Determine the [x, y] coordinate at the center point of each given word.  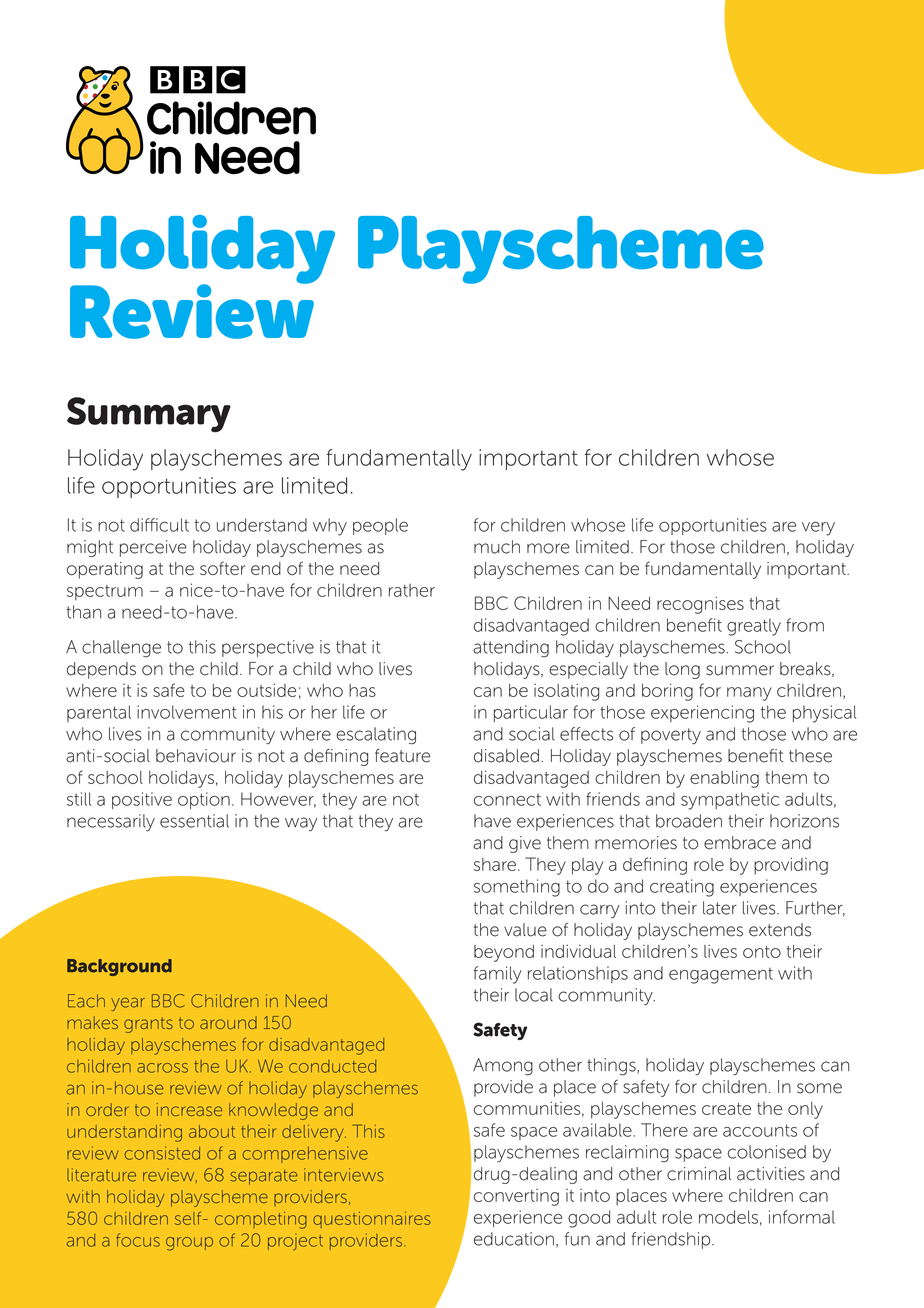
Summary [149, 415]
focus [138, 1240]
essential [194, 821]
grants [148, 1025]
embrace [740, 843]
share [495, 864]
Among [503, 1067]
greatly [754, 627]
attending [511, 649]
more [548, 548]
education [514, 1239]
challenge [121, 649]
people [380, 526]
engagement [721, 976]
